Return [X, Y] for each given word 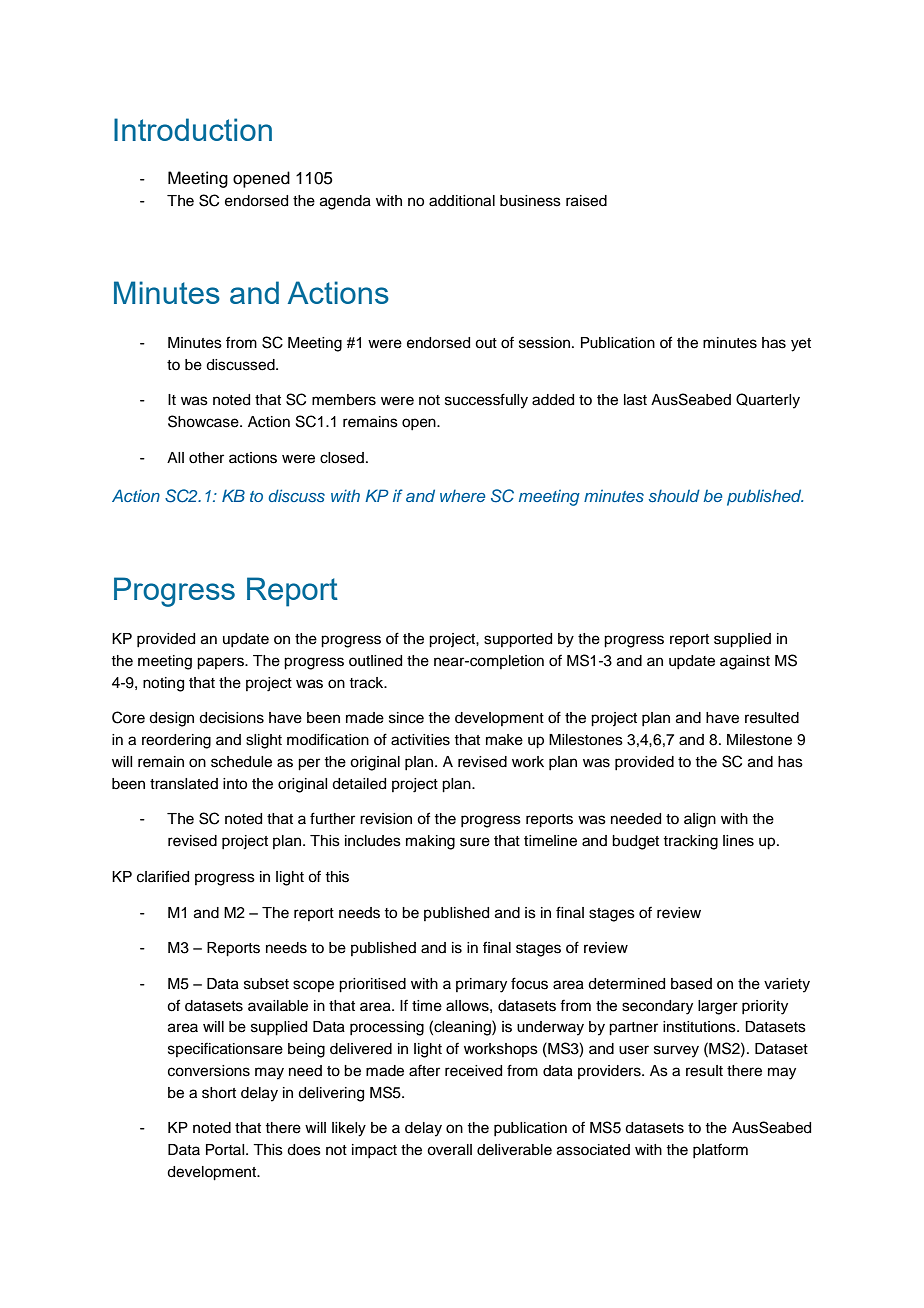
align [700, 820]
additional [462, 201]
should [674, 495]
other [206, 458]
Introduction [193, 129]
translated [184, 784]
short [219, 1093]
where [463, 496]
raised [586, 201]
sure [475, 842]
